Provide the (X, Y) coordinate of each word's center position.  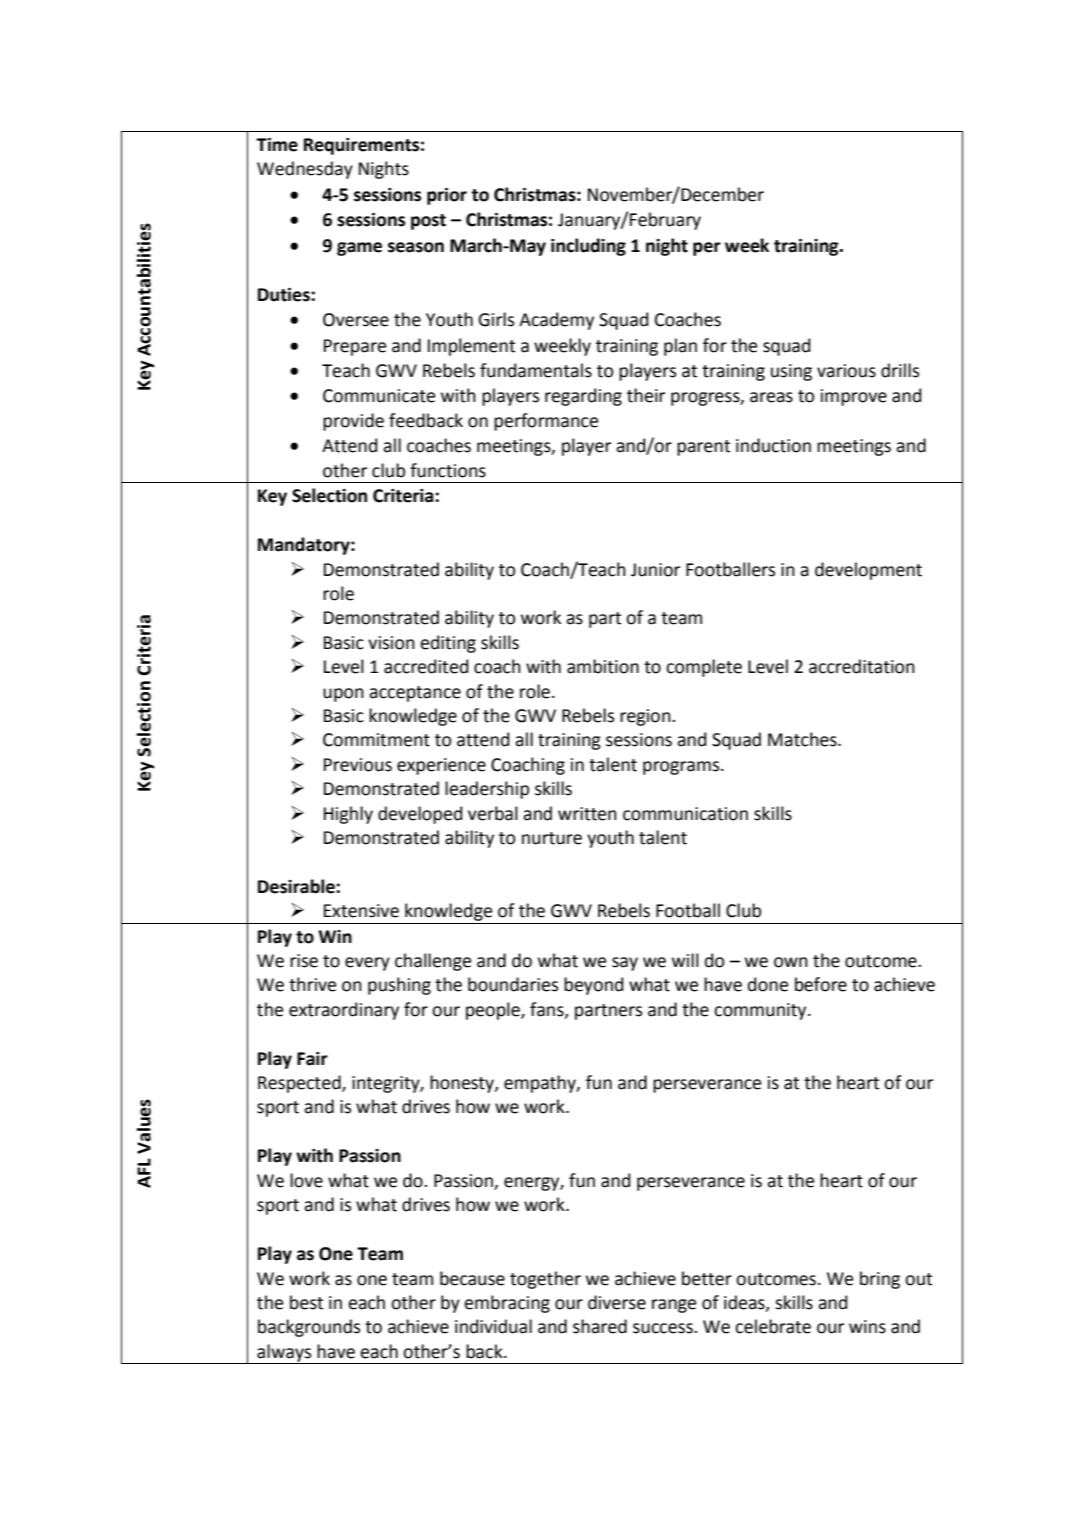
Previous (358, 765)
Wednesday (305, 170)
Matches (803, 739)
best (306, 1302)
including (588, 247)
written (587, 814)
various (846, 371)
